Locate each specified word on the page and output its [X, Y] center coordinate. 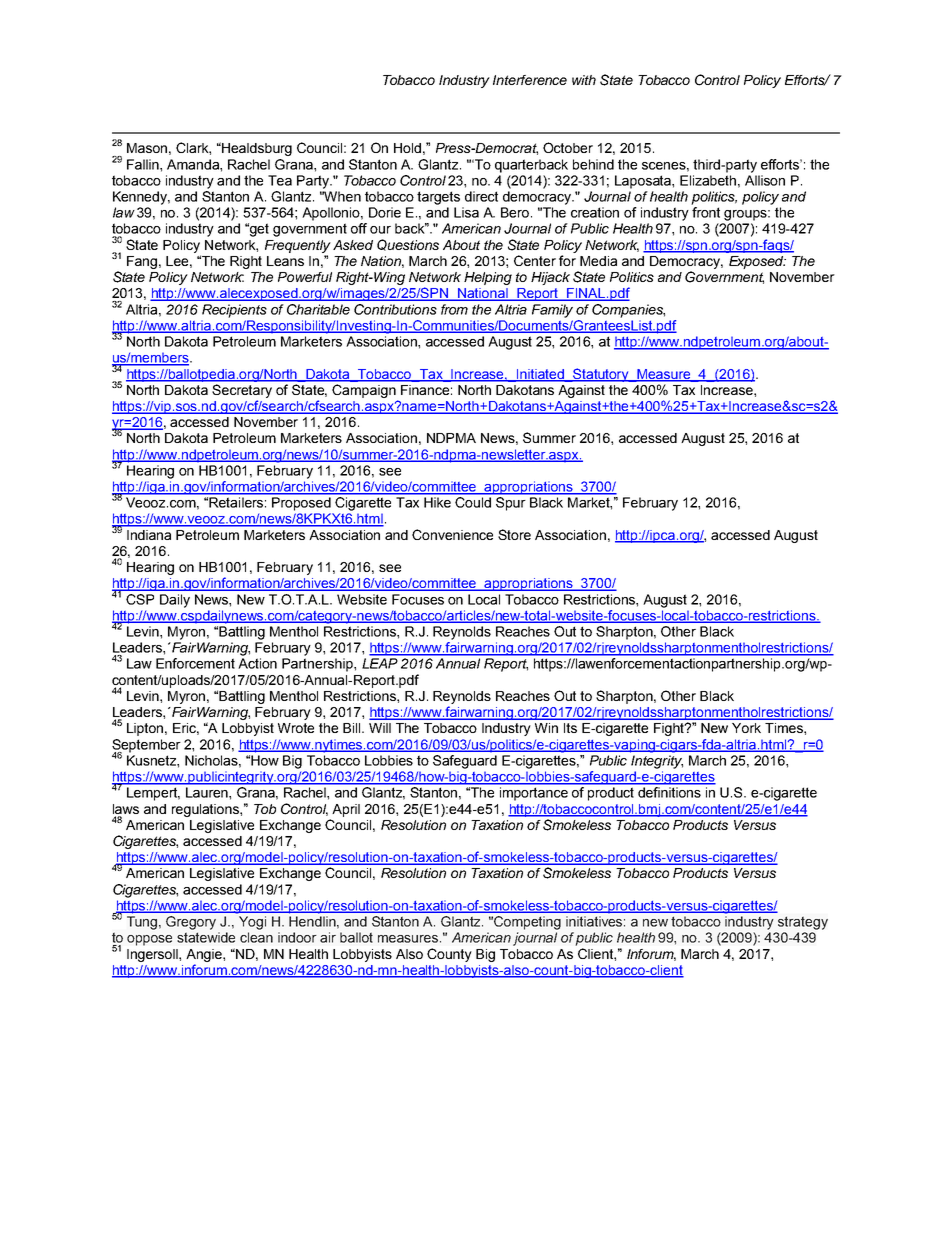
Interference [530, 80]
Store [514, 534]
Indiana [149, 535]
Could [473, 502]
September [146, 747]
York [746, 728]
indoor [297, 937]
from [454, 309]
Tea [280, 180]
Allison [765, 180]
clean [256, 937]
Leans [285, 261]
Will [380, 728]
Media [598, 261]
